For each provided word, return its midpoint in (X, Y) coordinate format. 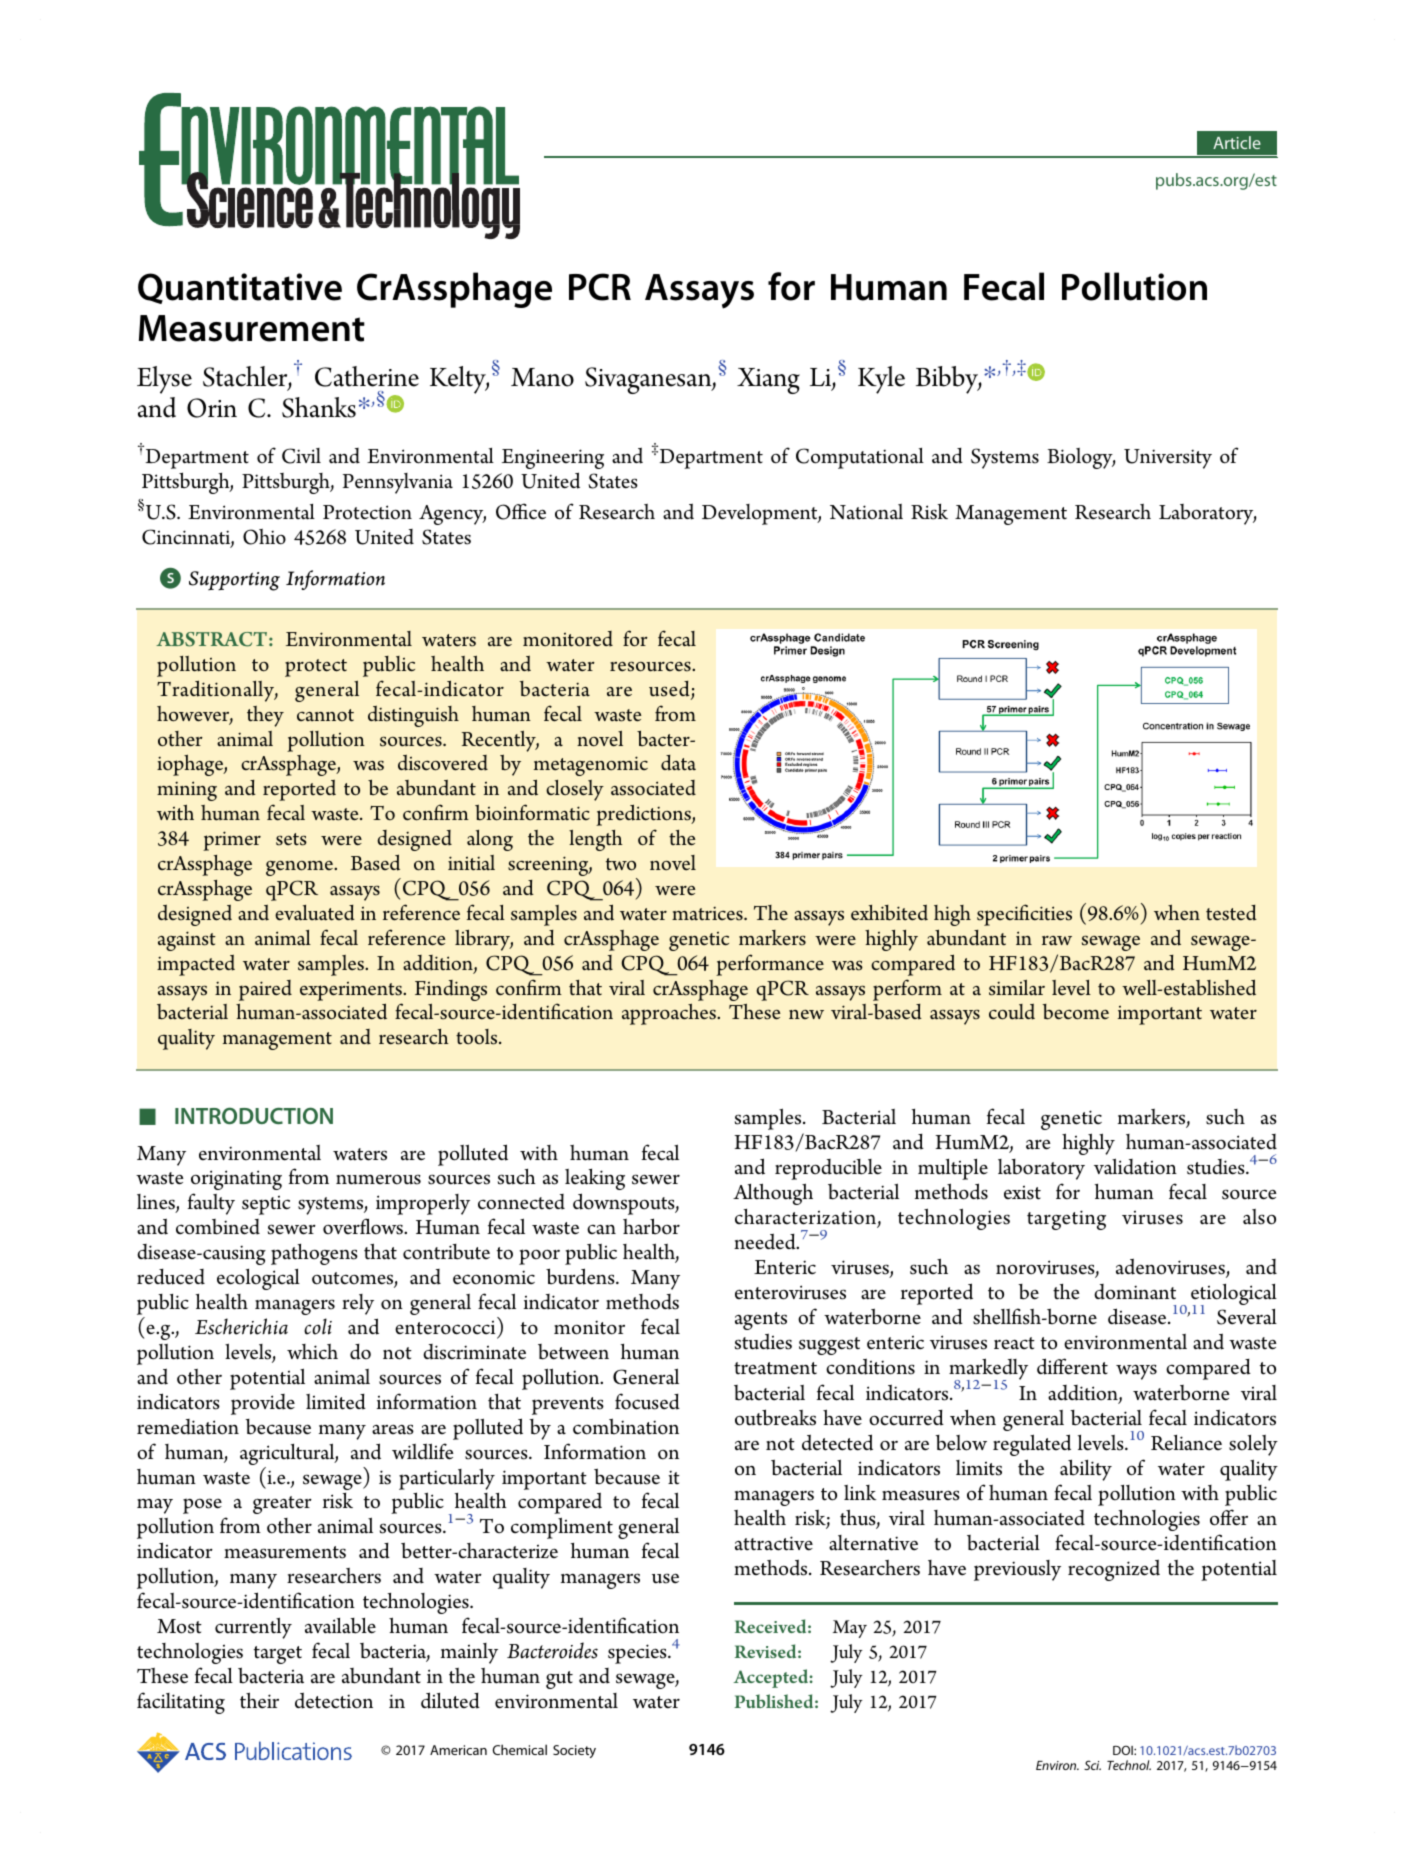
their (259, 1700)
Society (574, 1751)
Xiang (768, 381)
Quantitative (240, 288)
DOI (1124, 1750)
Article (1237, 142)
